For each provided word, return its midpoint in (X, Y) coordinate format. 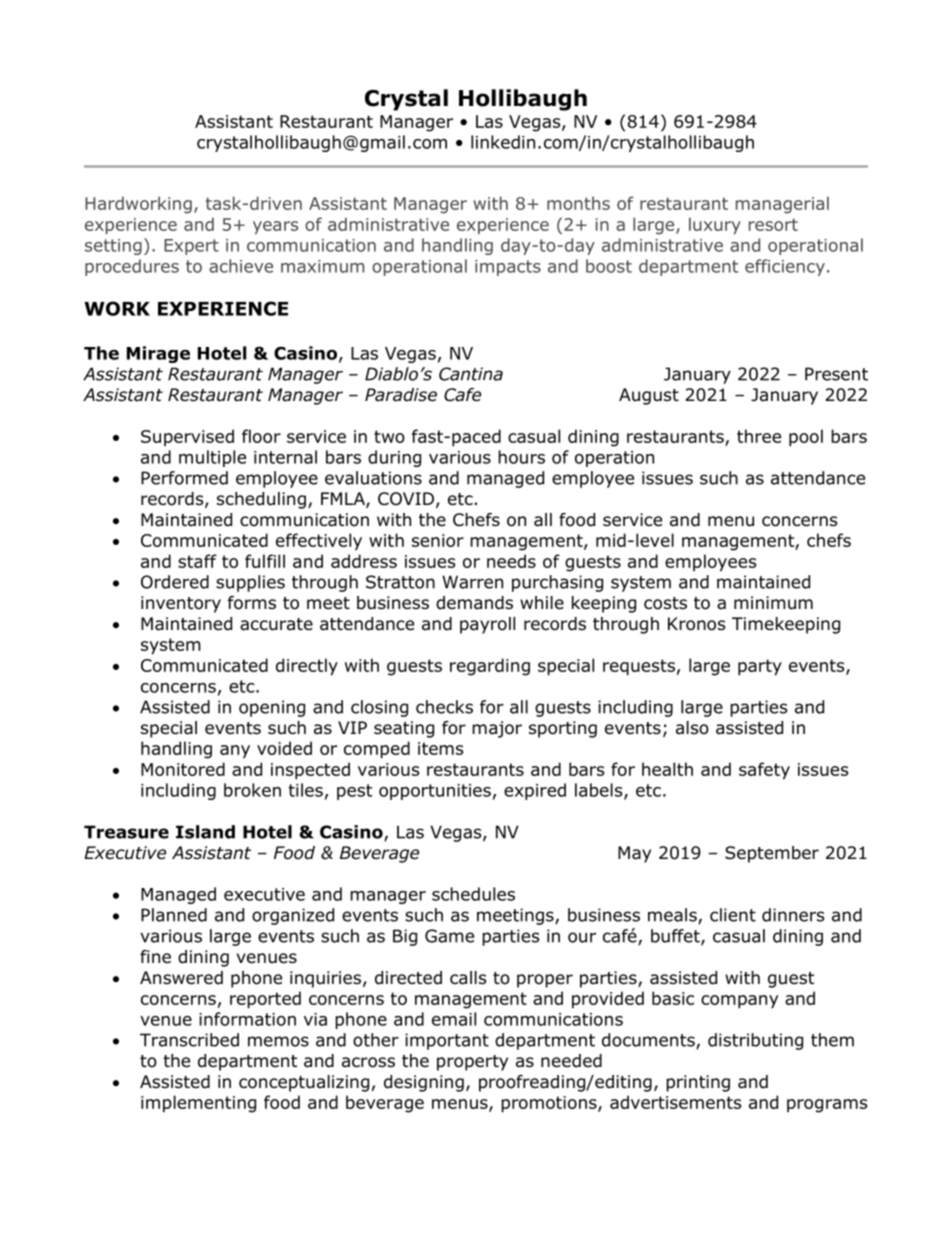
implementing (198, 1104)
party (760, 667)
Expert (191, 247)
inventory (181, 604)
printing (698, 1083)
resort (773, 224)
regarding (490, 667)
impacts (508, 268)
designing (424, 1083)
